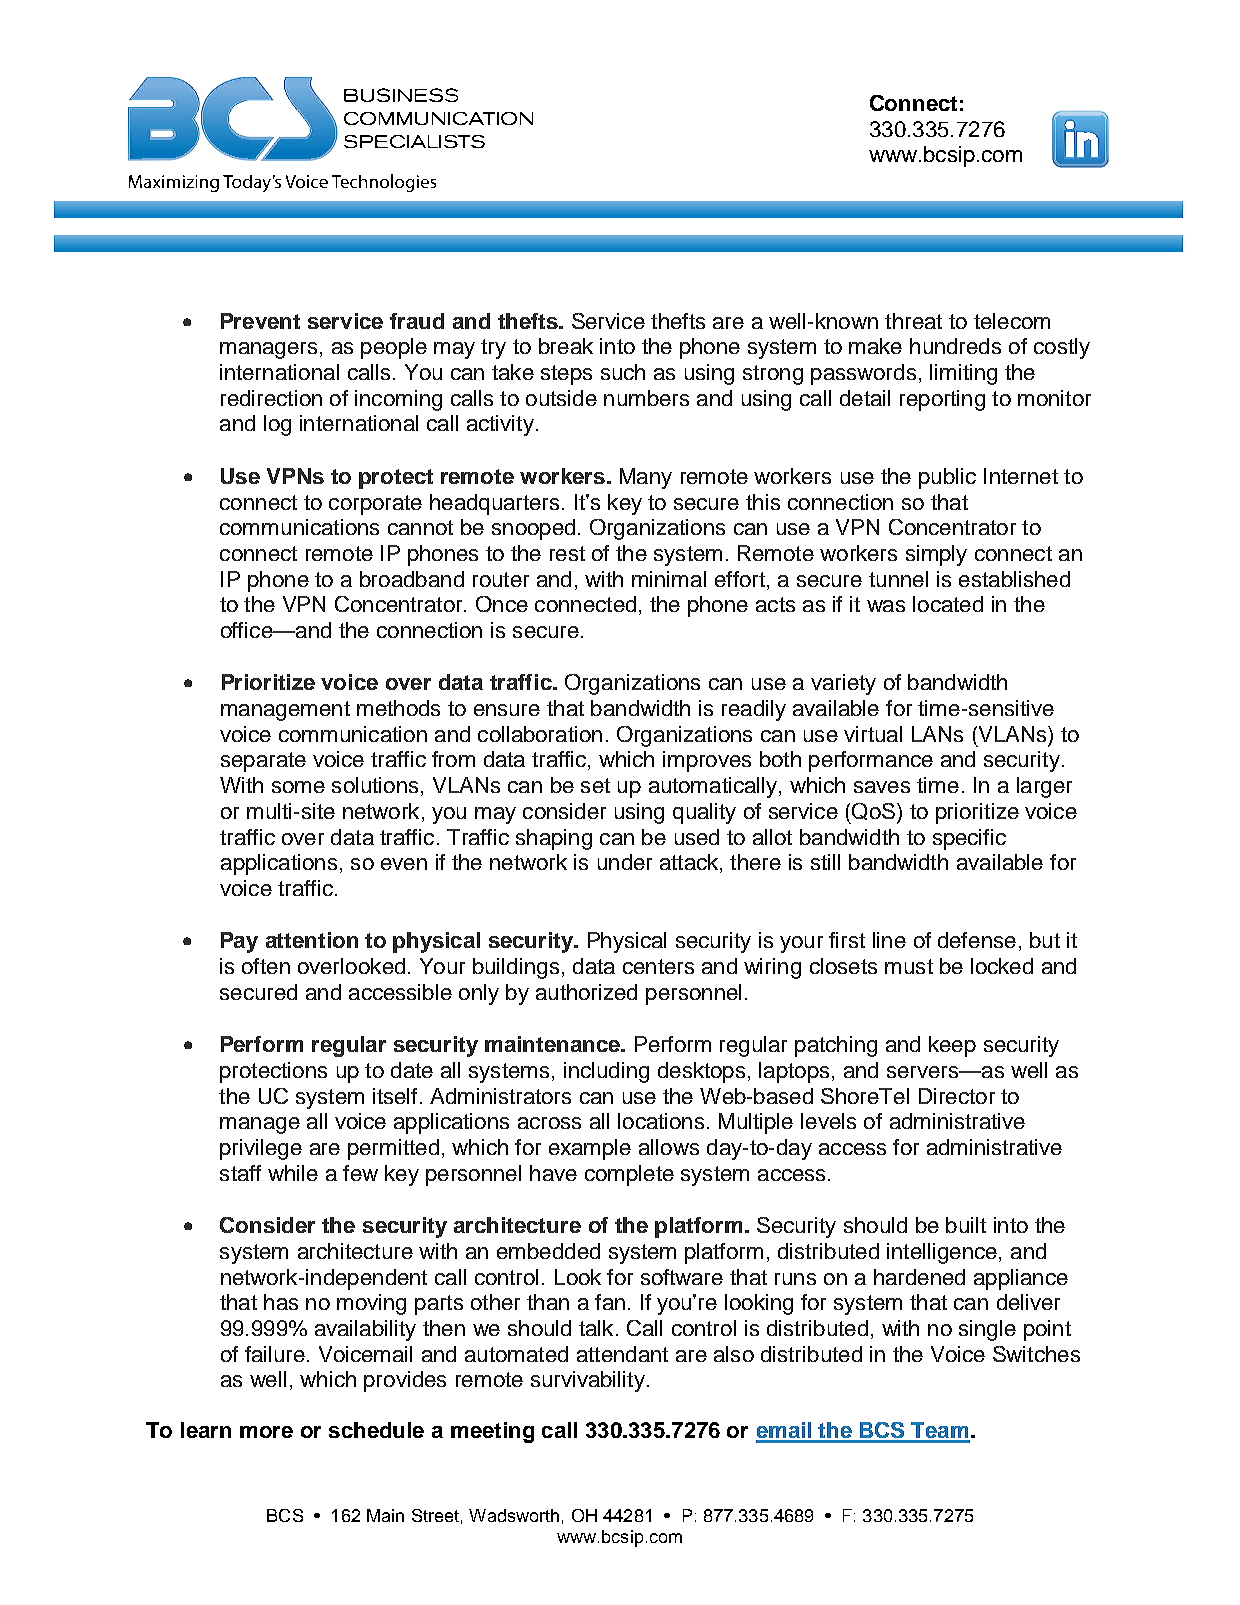  I want to click on Switches, so click(1036, 1354).
